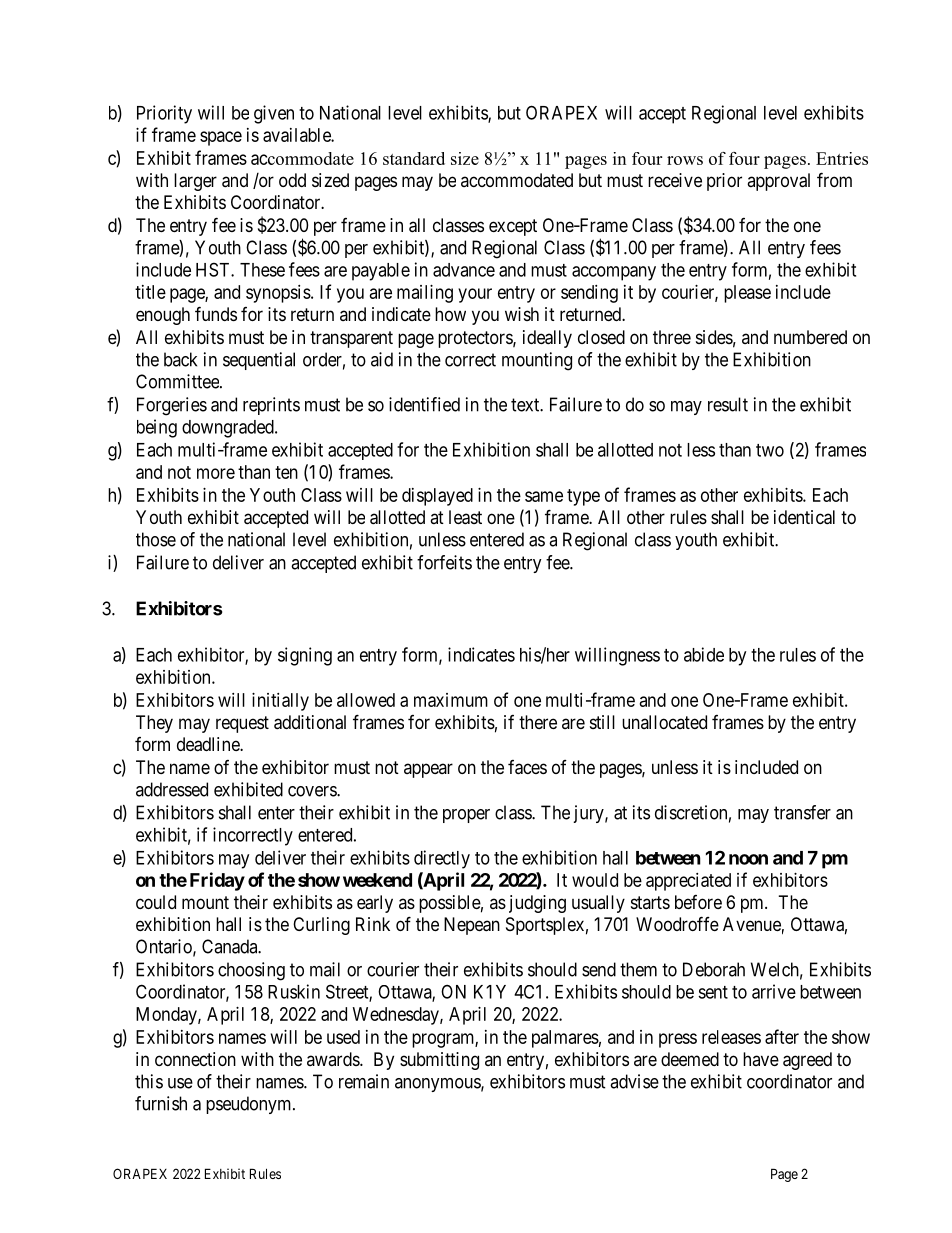  I want to click on two, so click(770, 450).
